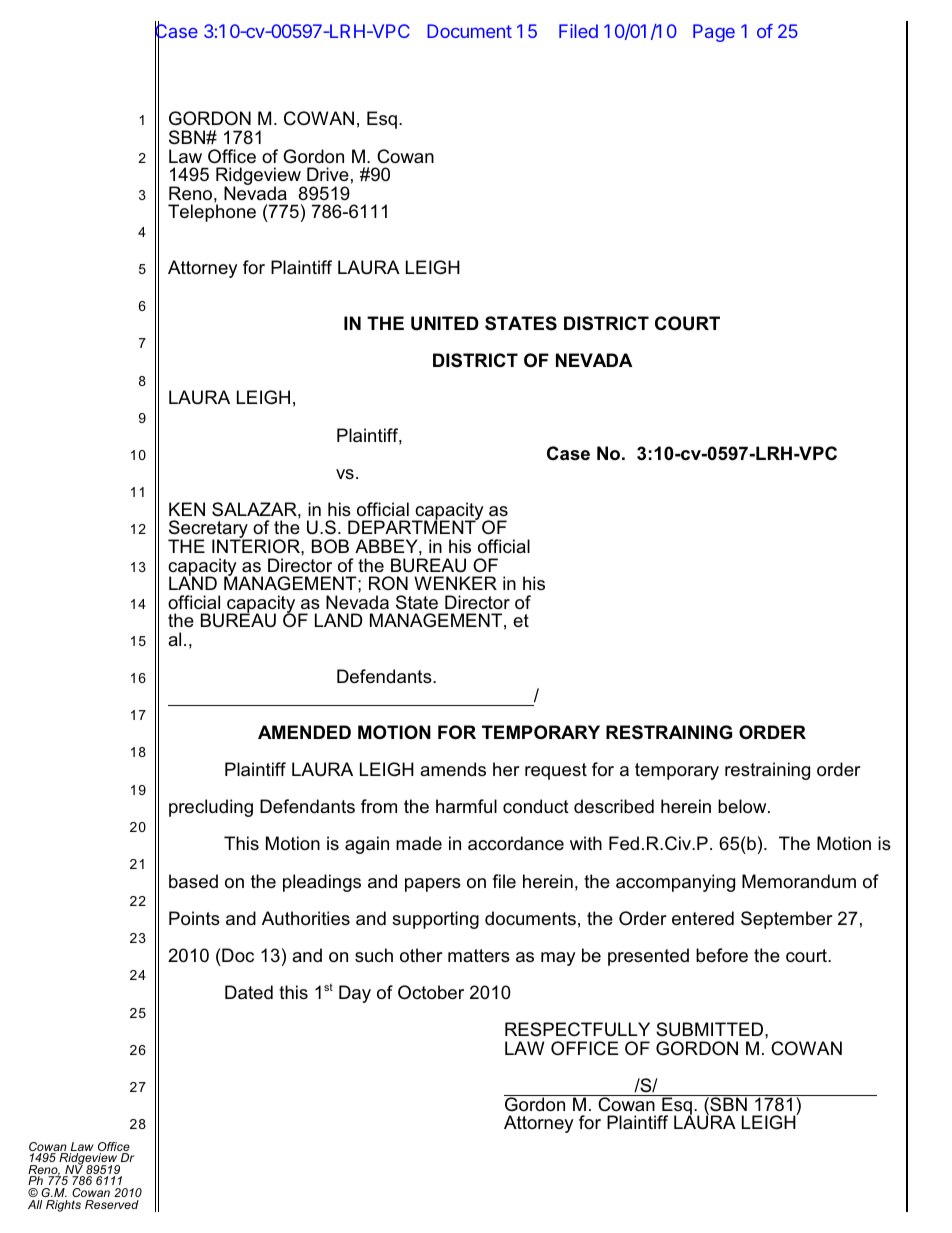  What do you see at coordinates (703, 918) in the screenshot?
I see `entered` at bounding box center [703, 918].
